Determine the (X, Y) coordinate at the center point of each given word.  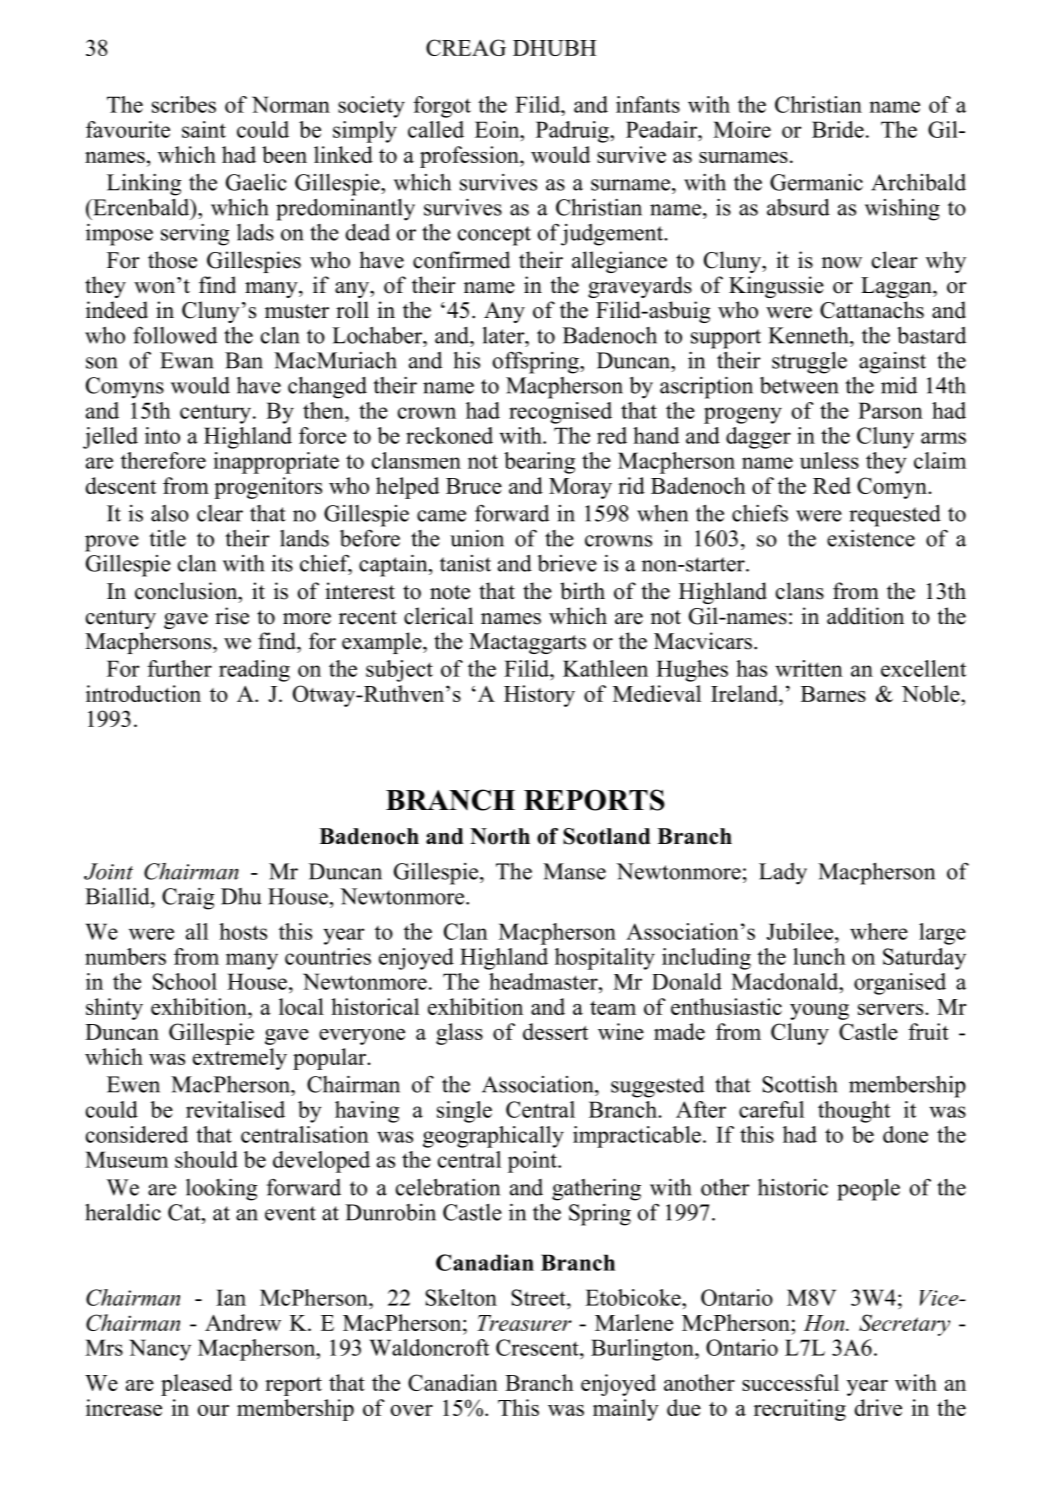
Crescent (538, 1347)
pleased (196, 1385)
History (539, 696)
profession (470, 157)
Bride (838, 129)
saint (204, 129)
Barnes (833, 694)
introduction (143, 693)
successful (790, 1382)
